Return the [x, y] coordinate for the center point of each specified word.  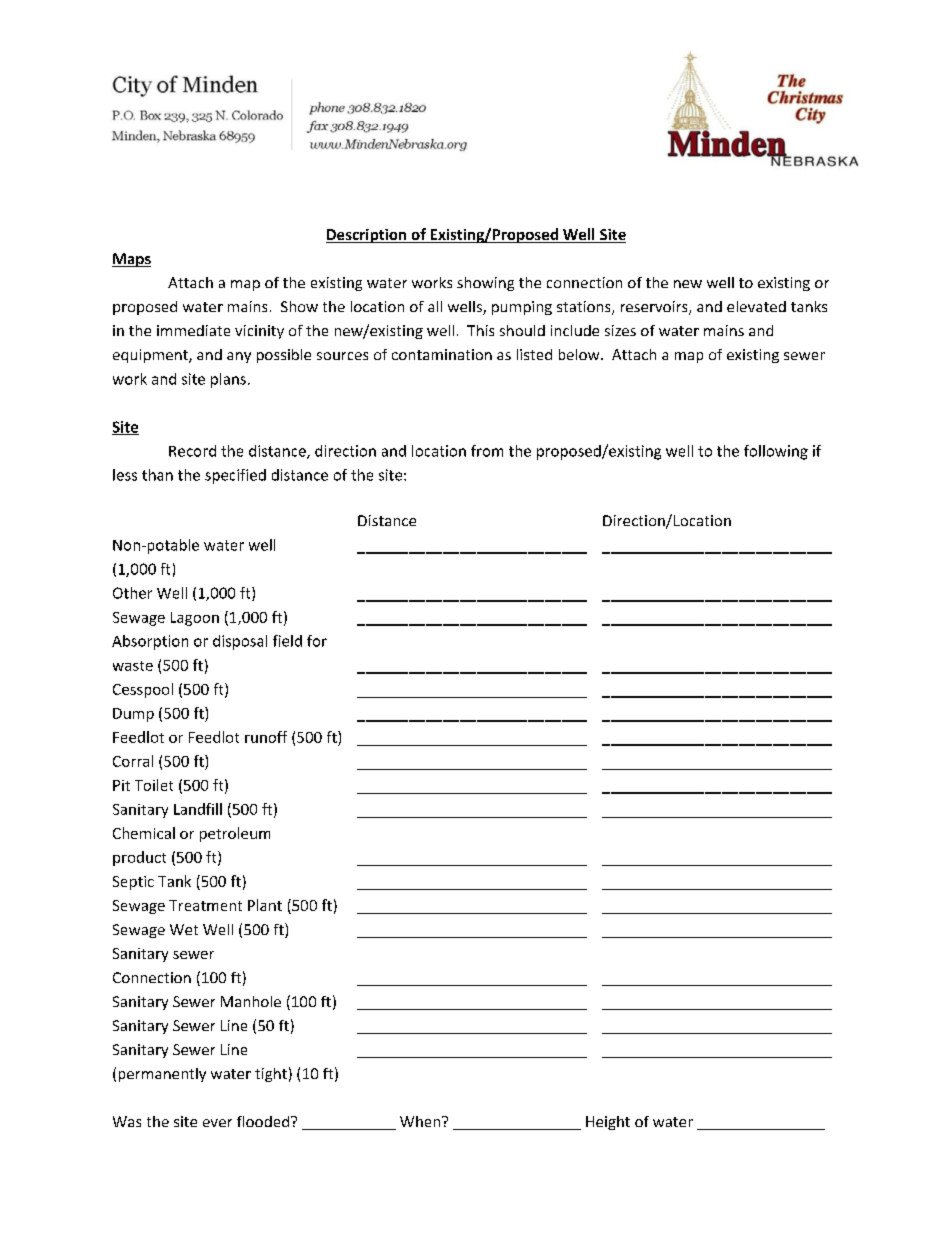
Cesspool [143, 690]
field [287, 641]
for [317, 641]
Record [192, 451]
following [776, 452]
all [435, 306]
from [487, 451]
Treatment [205, 905]
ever [217, 1123]
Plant [265, 905]
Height [608, 1123]
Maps [131, 260]
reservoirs [655, 308]
